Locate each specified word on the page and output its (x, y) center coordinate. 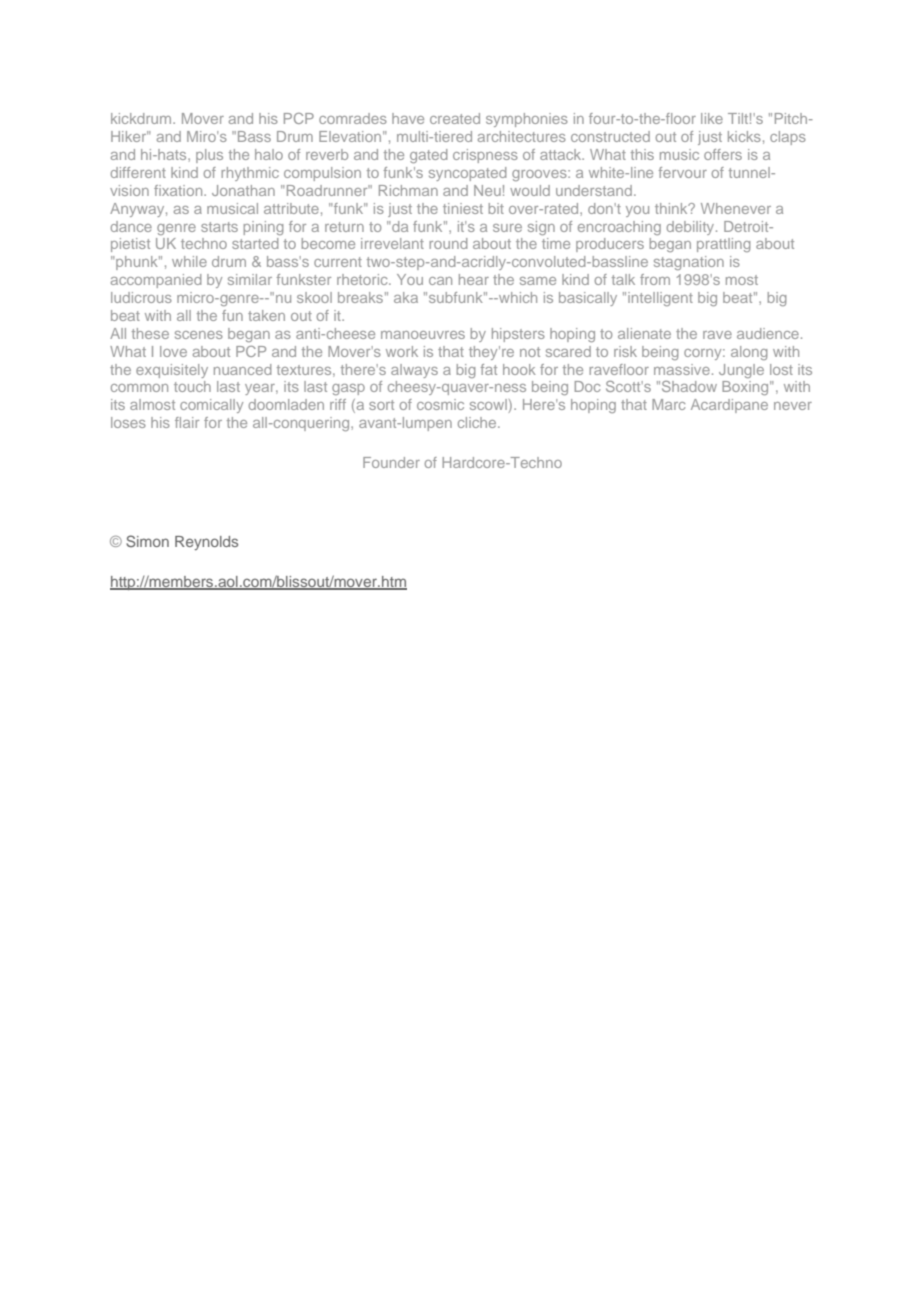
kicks (744, 136)
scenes (199, 335)
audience (768, 333)
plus (209, 156)
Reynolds (206, 543)
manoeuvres (423, 335)
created (455, 118)
